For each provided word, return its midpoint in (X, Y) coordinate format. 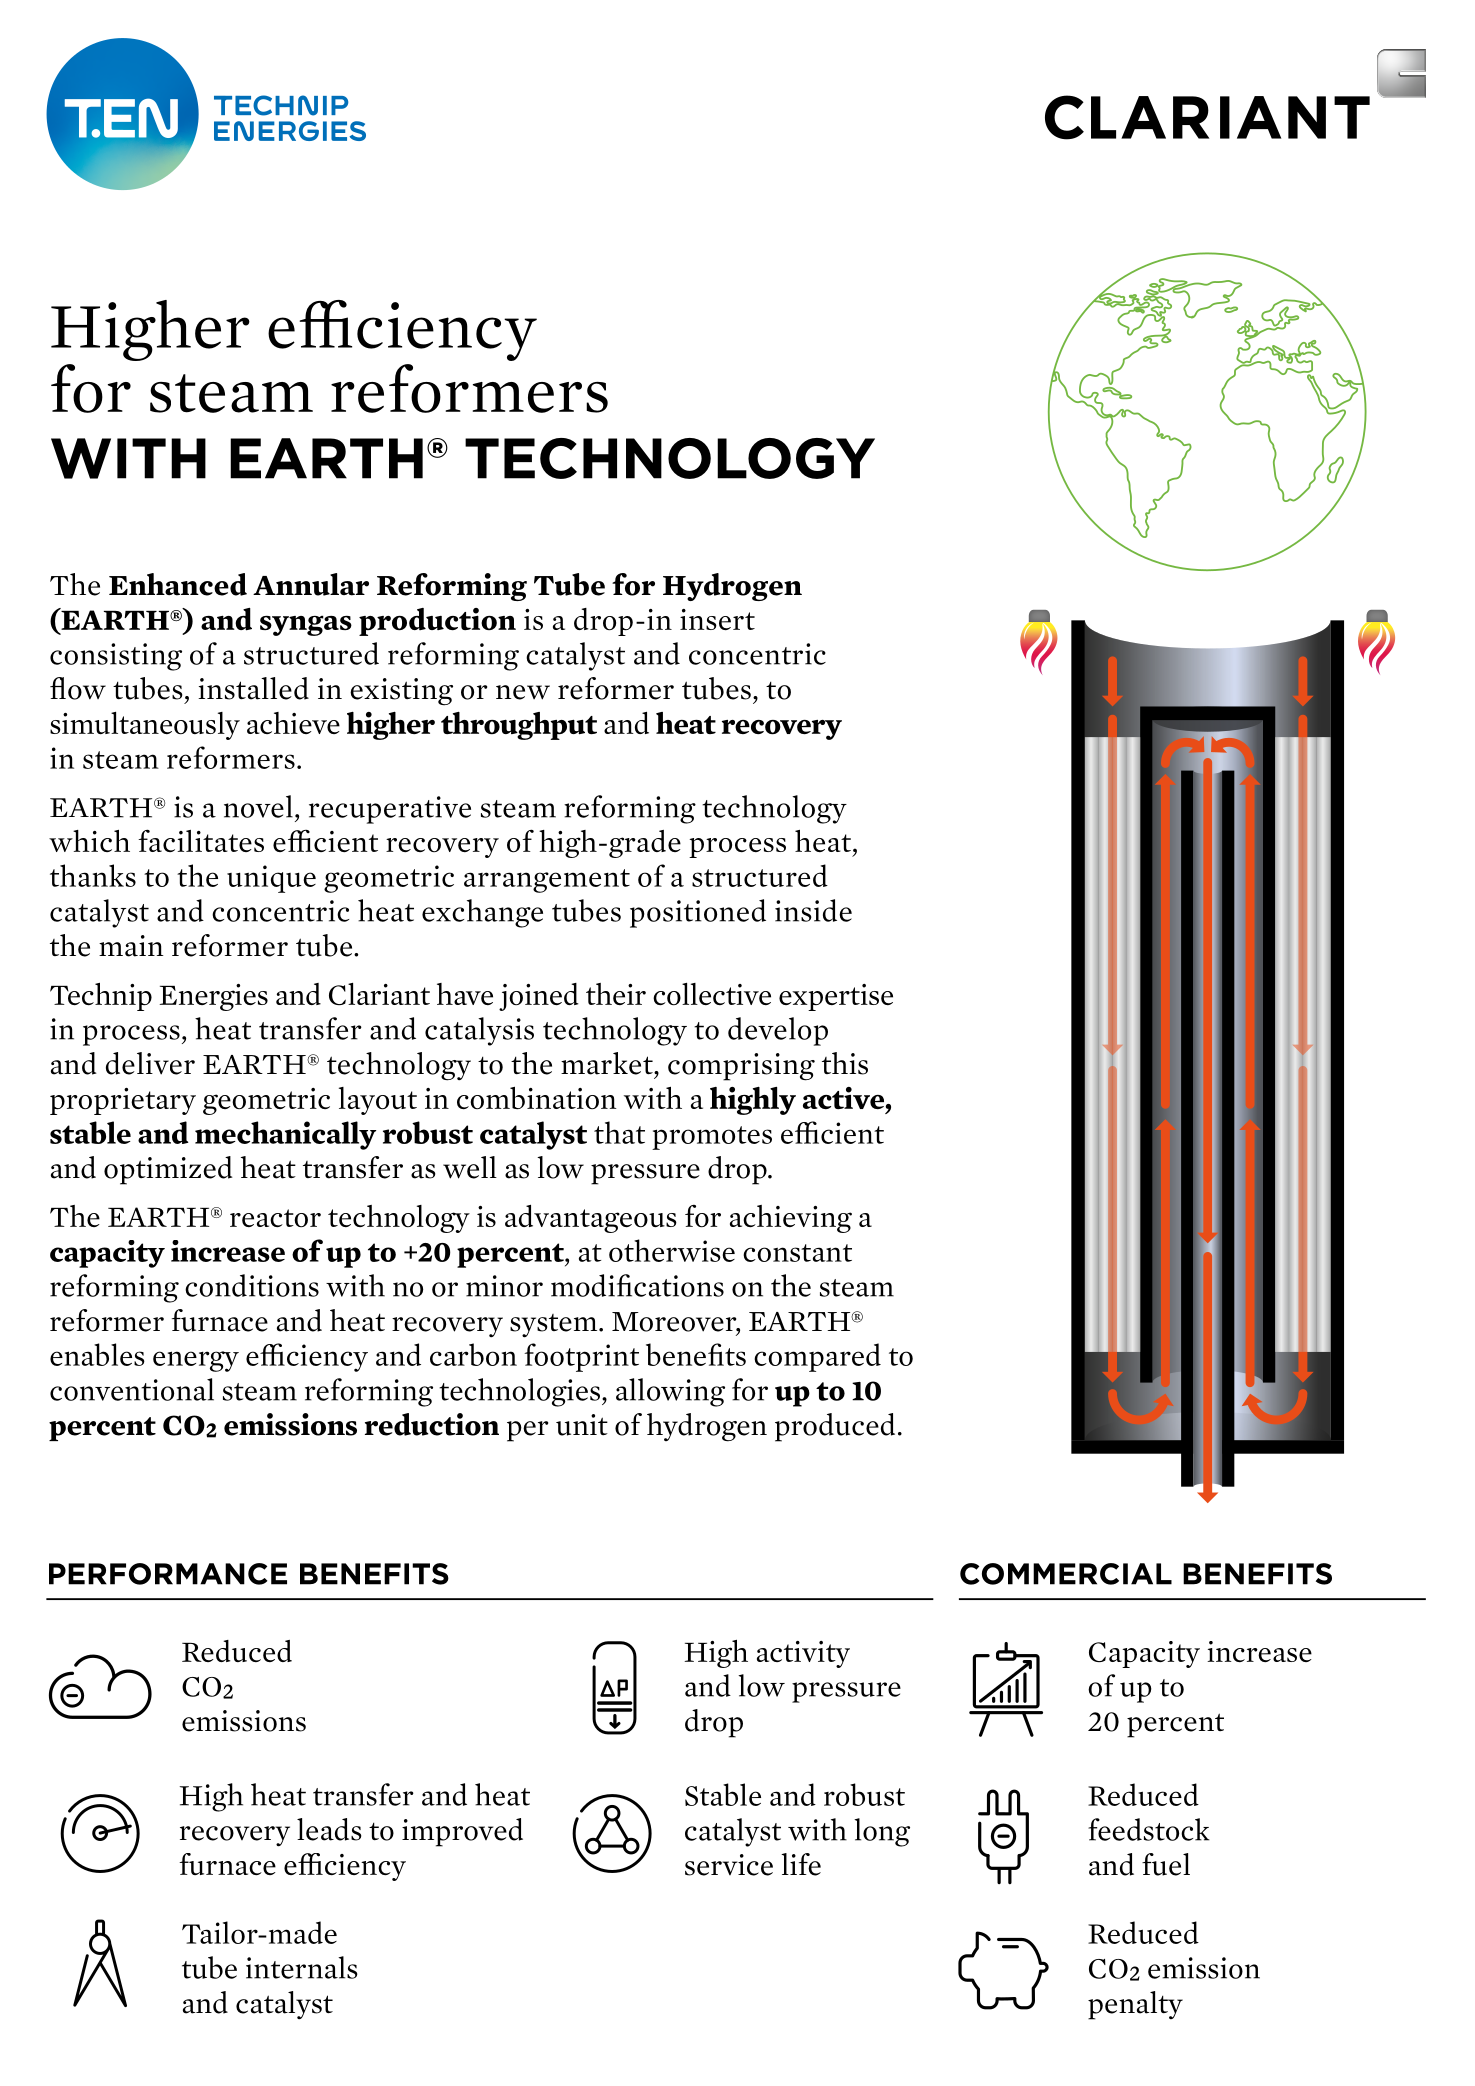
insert (717, 619)
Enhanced (178, 584)
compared (817, 1357)
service (729, 1865)
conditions (252, 1285)
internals (302, 1967)
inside (813, 910)
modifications (637, 1285)
